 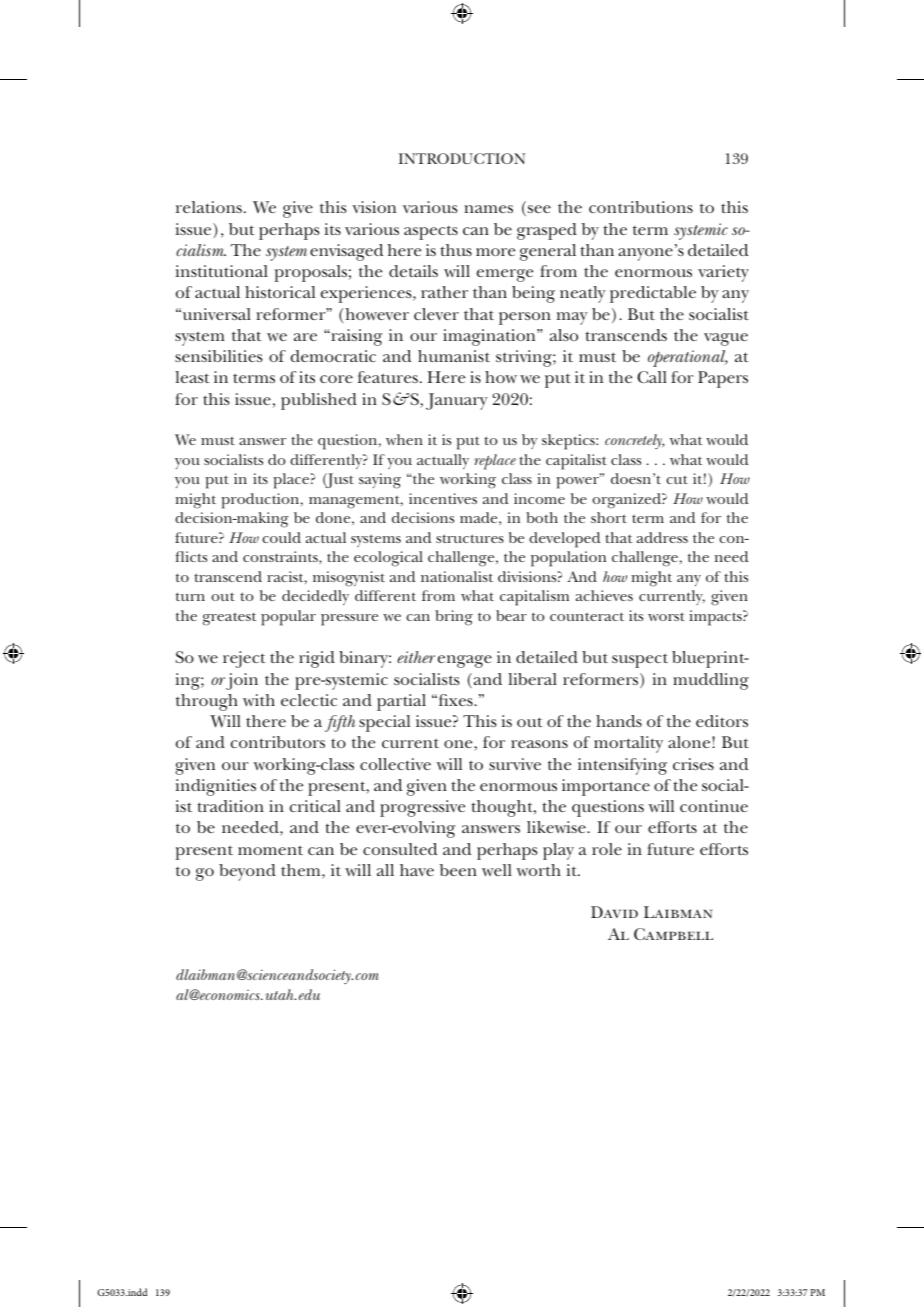 What do you see at coordinates (281, 537) in the screenshot?
I see `could` at bounding box center [281, 537].
